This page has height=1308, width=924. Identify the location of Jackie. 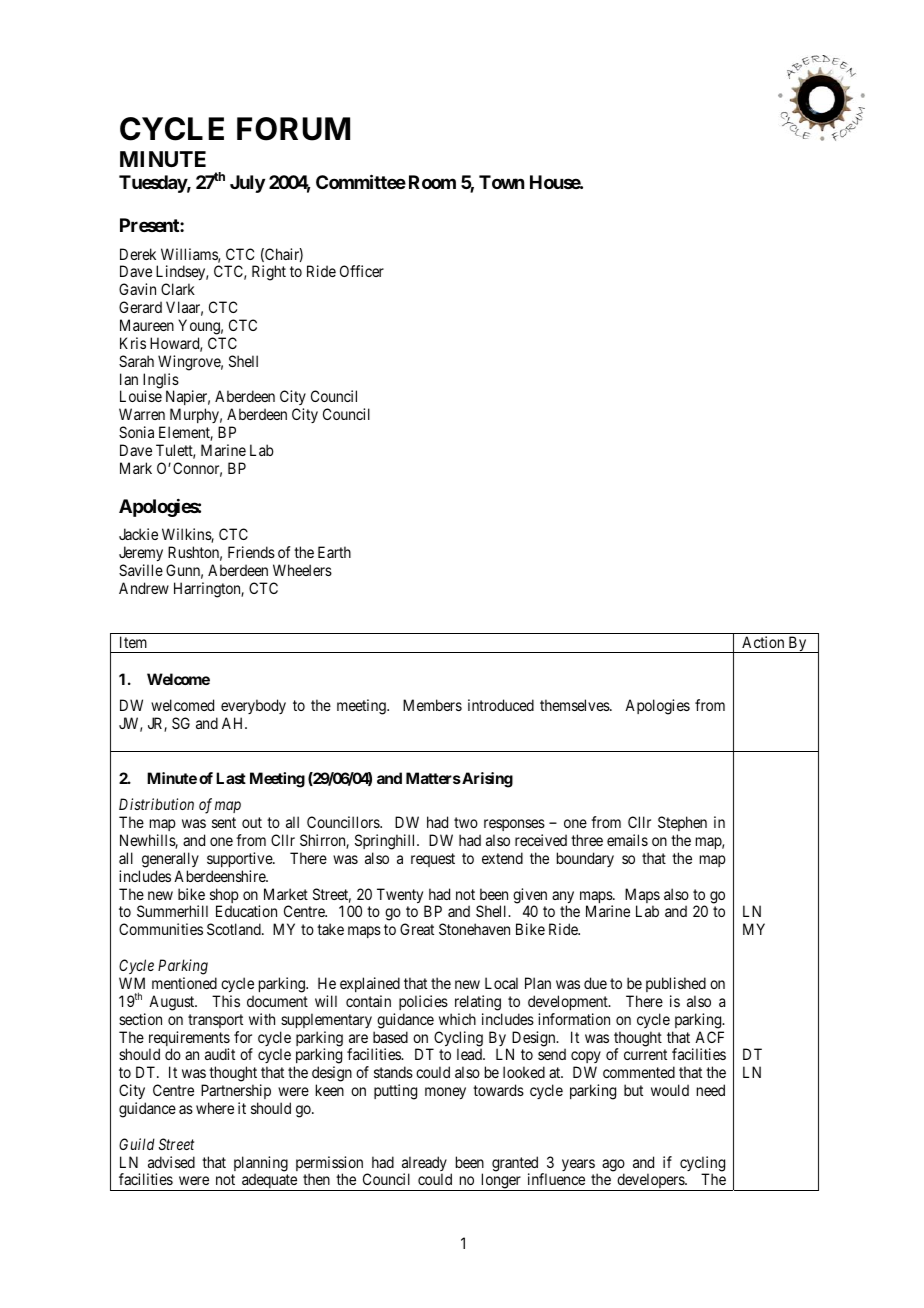
(138, 534).
